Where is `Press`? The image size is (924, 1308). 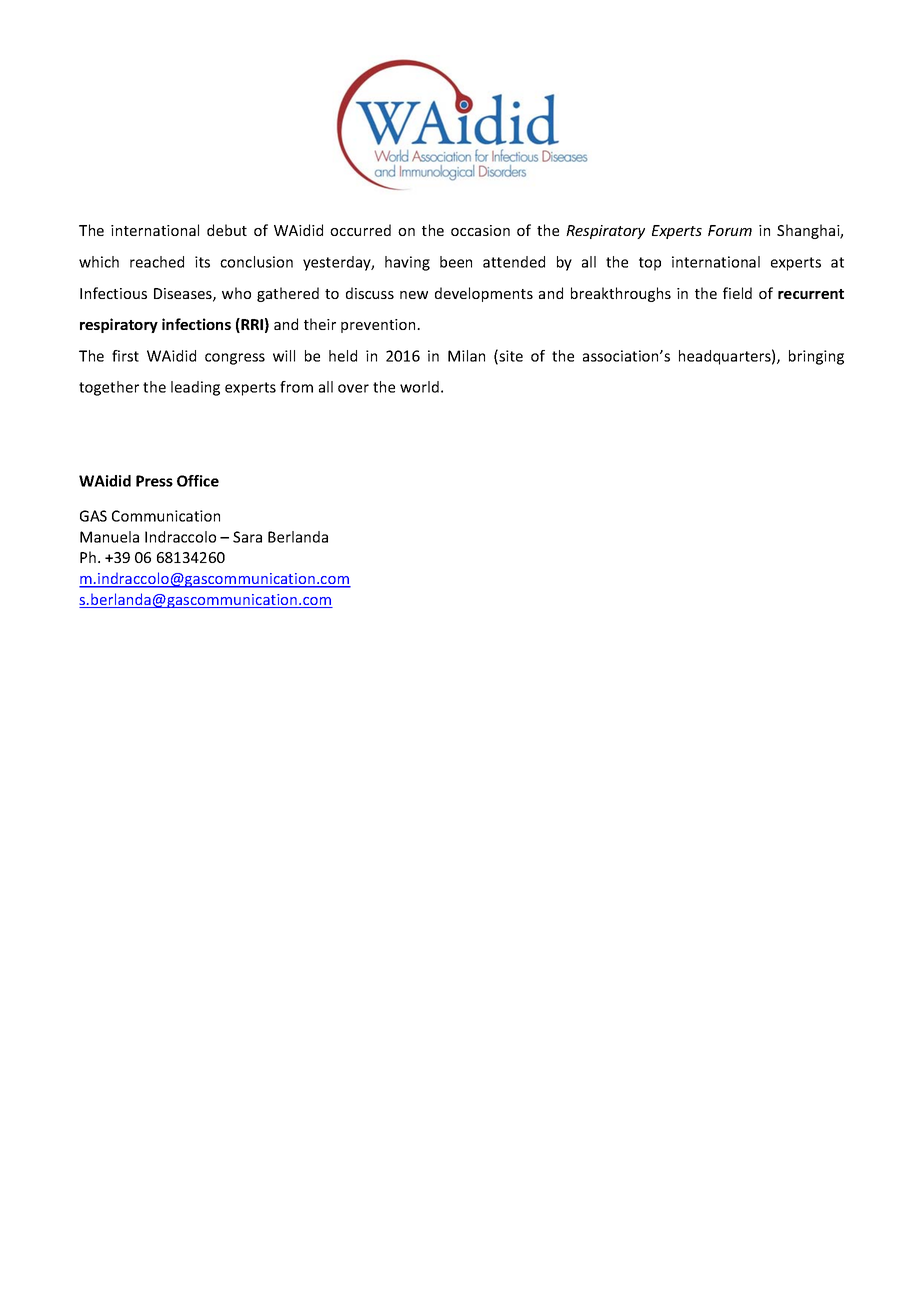
Press is located at coordinates (154, 481).
